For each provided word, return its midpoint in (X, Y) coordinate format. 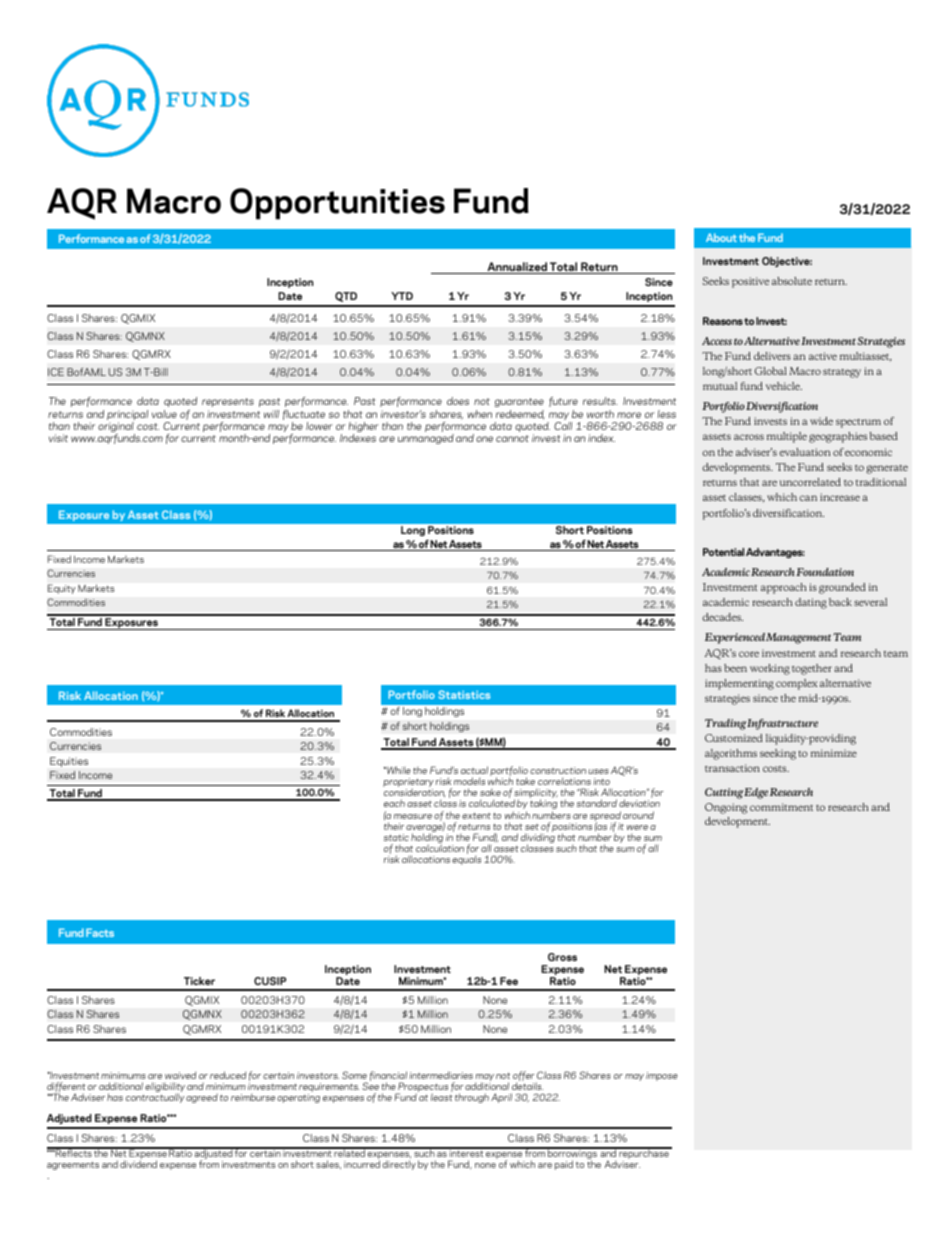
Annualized (517, 268)
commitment (781, 807)
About (721, 237)
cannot (512, 438)
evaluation (804, 452)
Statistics (464, 694)
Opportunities (337, 204)
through (472, 1098)
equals (466, 860)
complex (797, 684)
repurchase (644, 1154)
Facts (100, 932)
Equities (69, 762)
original (116, 428)
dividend (138, 1164)
